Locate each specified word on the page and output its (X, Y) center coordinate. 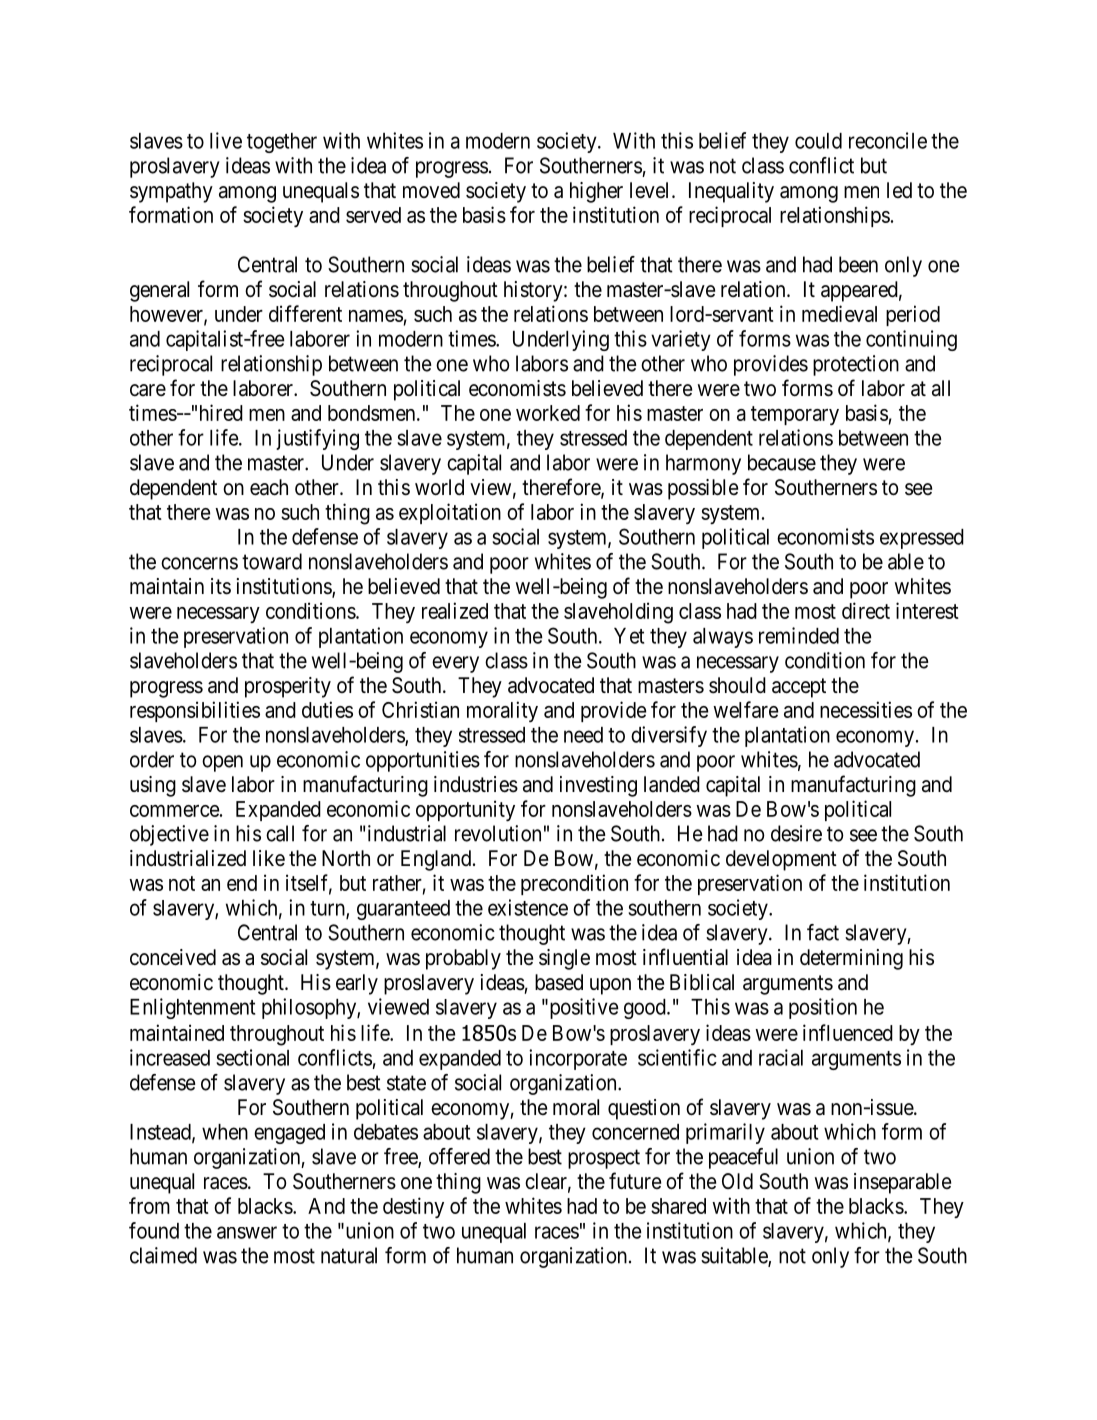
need (583, 735)
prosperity (288, 687)
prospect (604, 1159)
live (226, 140)
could (818, 141)
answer (247, 1232)
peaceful (743, 1158)
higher (596, 192)
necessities (866, 709)
